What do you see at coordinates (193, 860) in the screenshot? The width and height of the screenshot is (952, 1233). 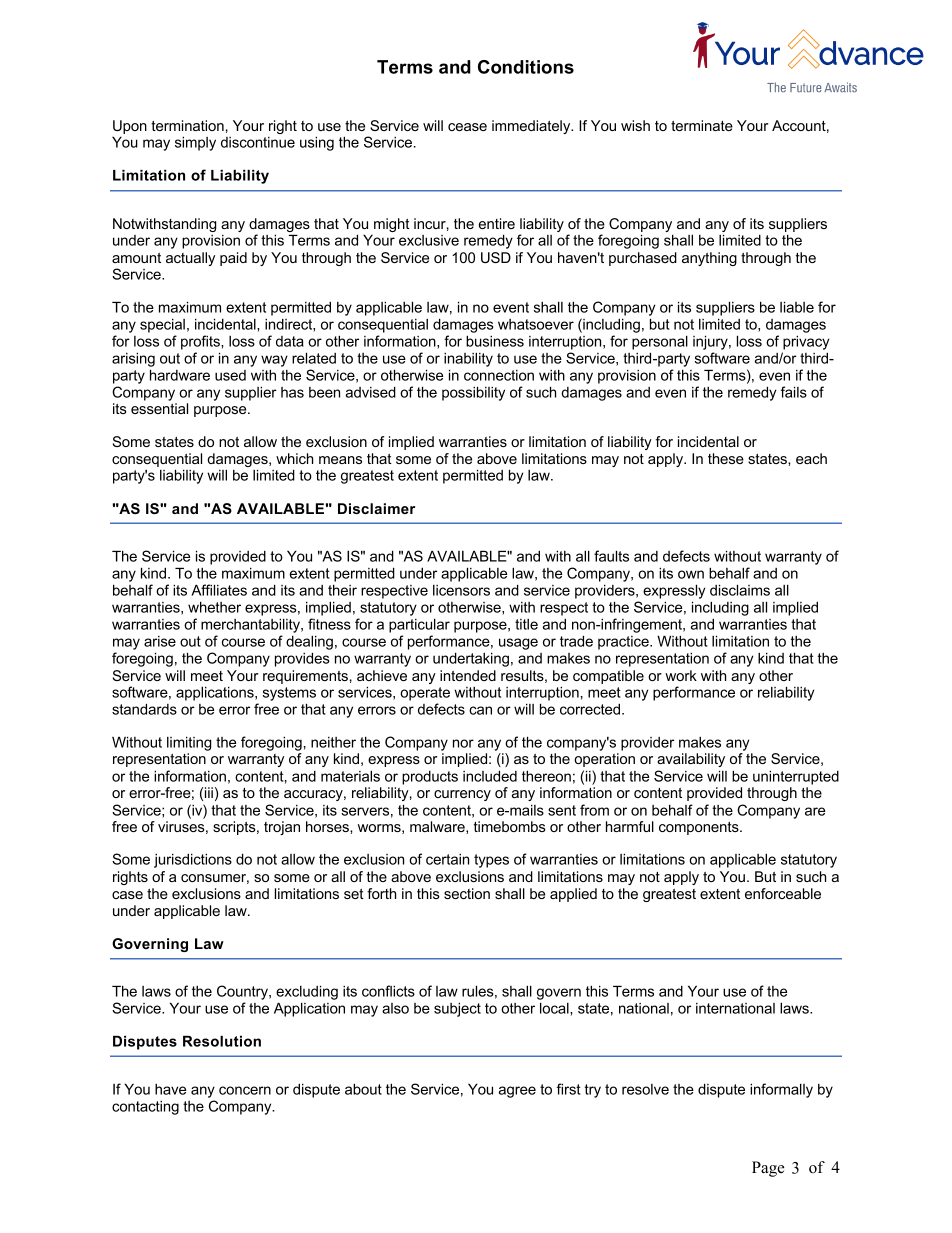 I see `jurisdictions` at bounding box center [193, 860].
